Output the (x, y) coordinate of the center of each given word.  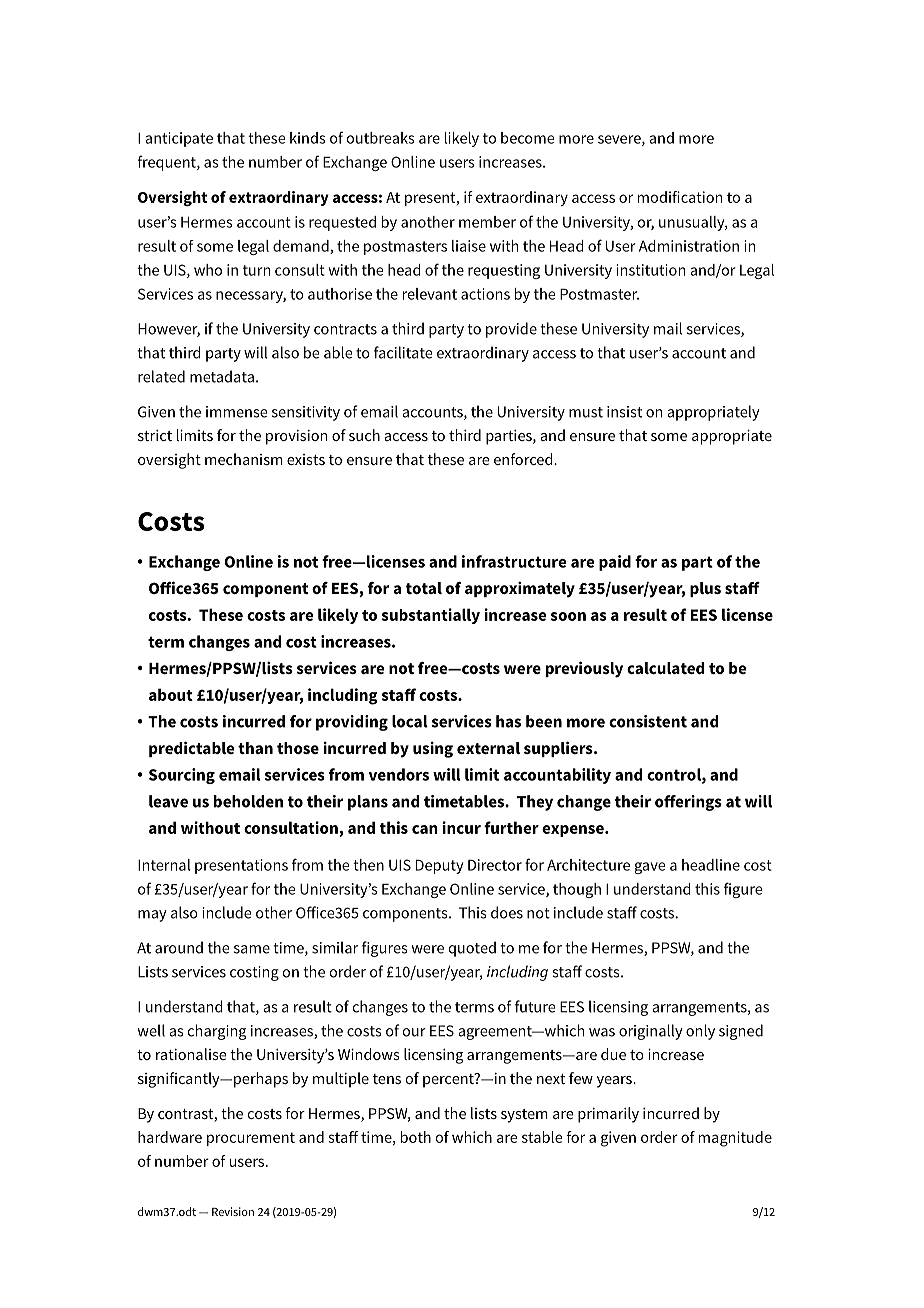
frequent (168, 163)
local (410, 721)
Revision (233, 1211)
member (487, 222)
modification (680, 197)
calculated (665, 668)
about (171, 694)
